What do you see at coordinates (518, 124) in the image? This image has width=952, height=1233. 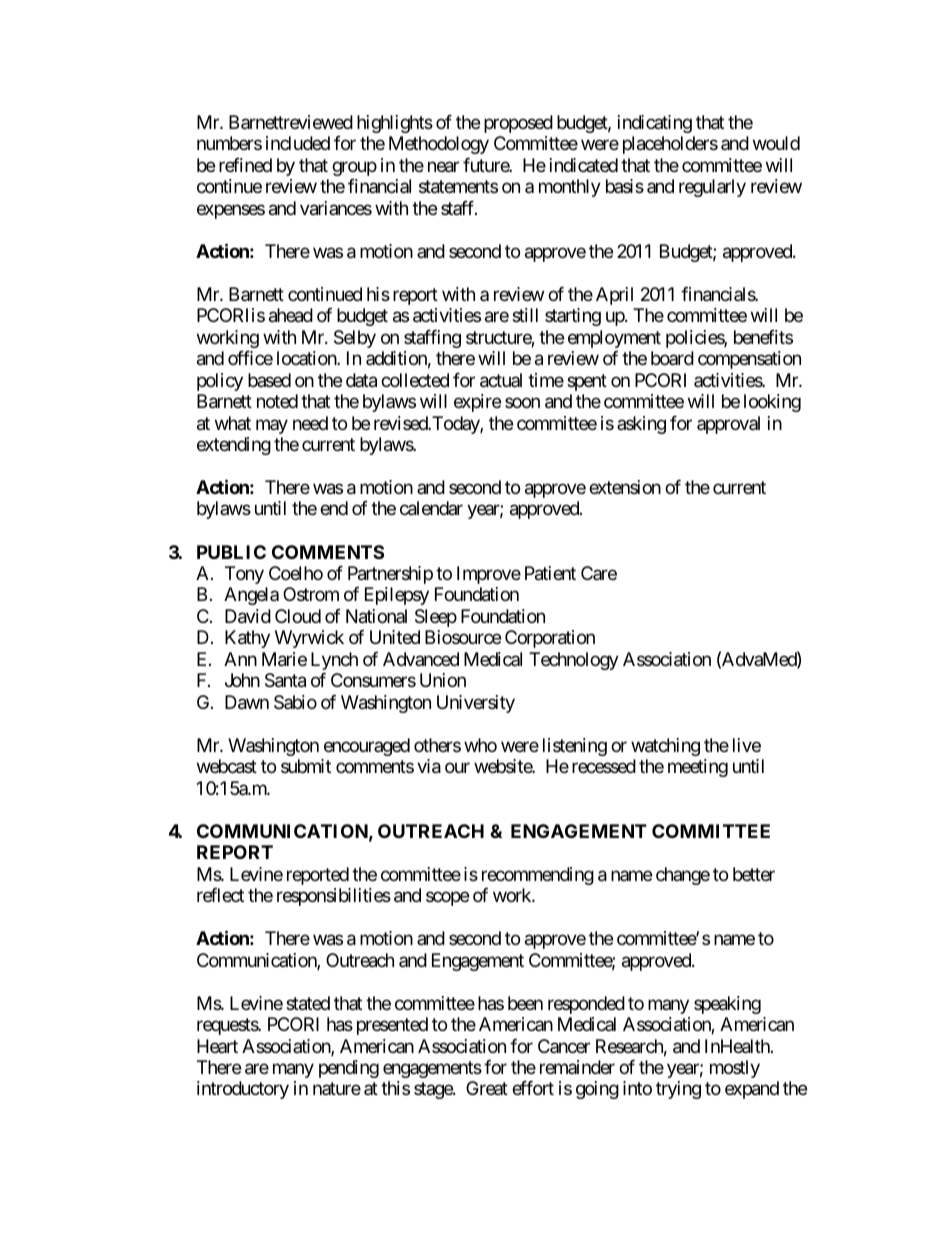 I see `proposed` at bounding box center [518, 124].
